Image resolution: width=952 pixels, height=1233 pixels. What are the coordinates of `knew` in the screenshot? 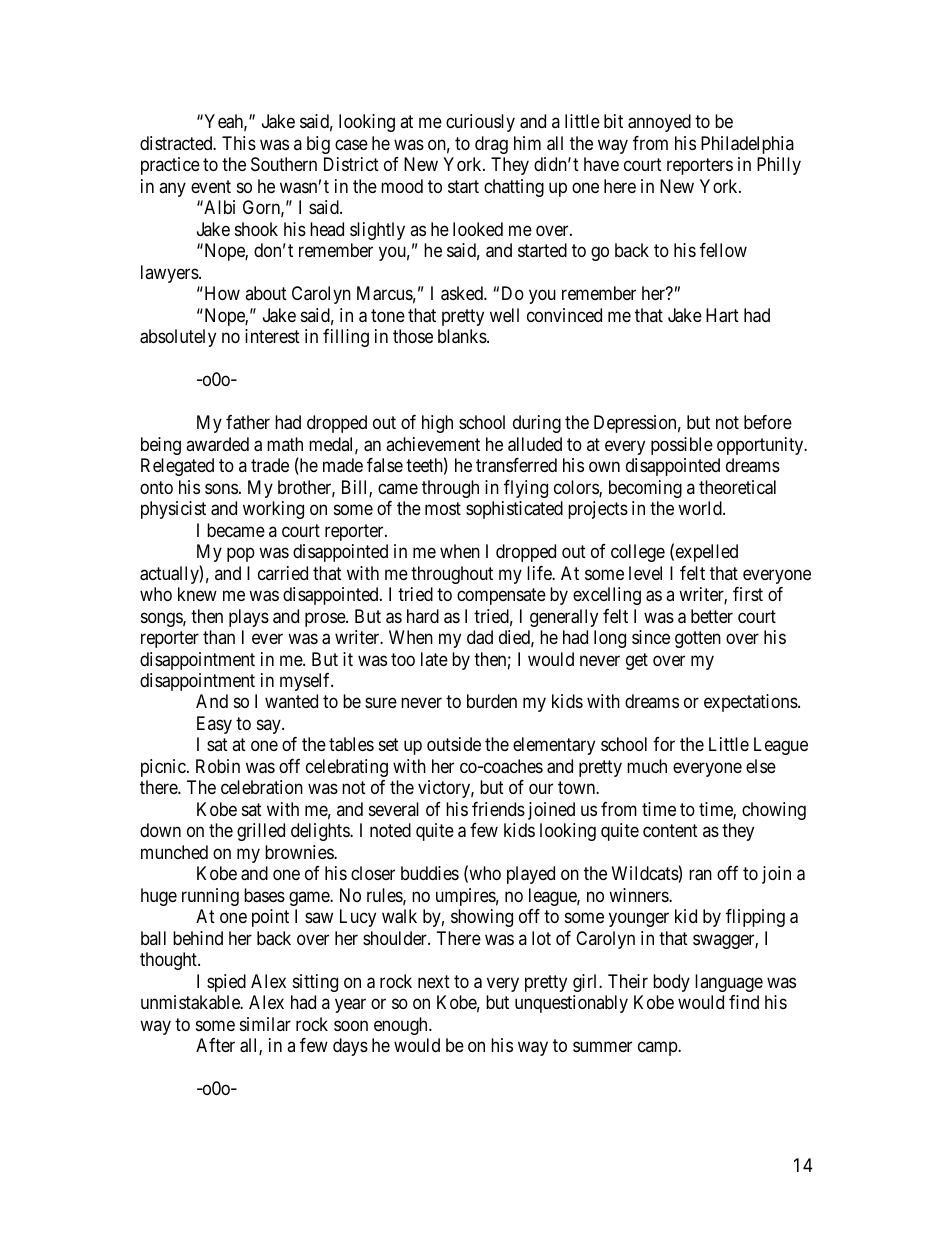 It's located at (197, 594).
